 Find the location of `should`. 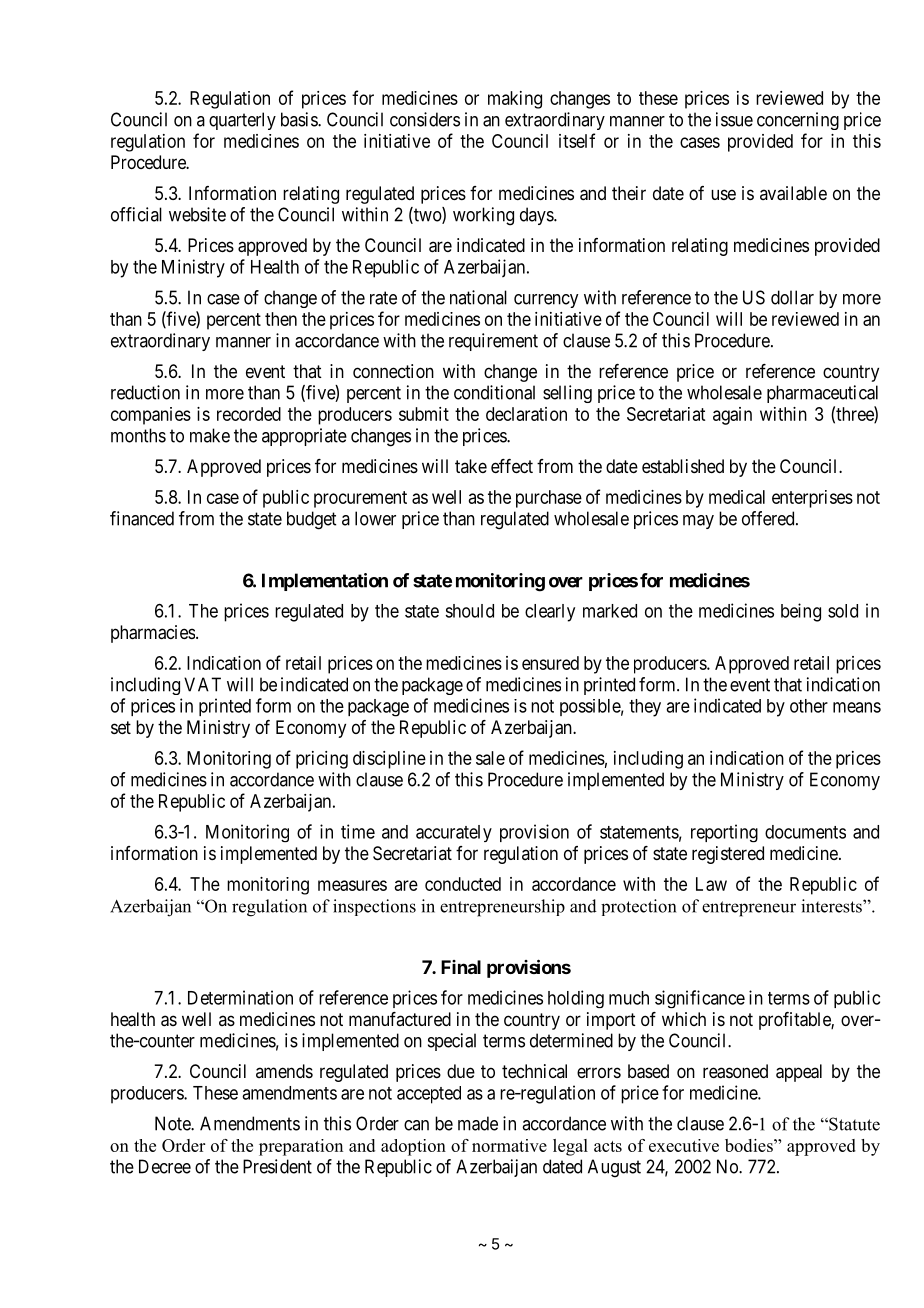

should is located at coordinates (469, 611).
